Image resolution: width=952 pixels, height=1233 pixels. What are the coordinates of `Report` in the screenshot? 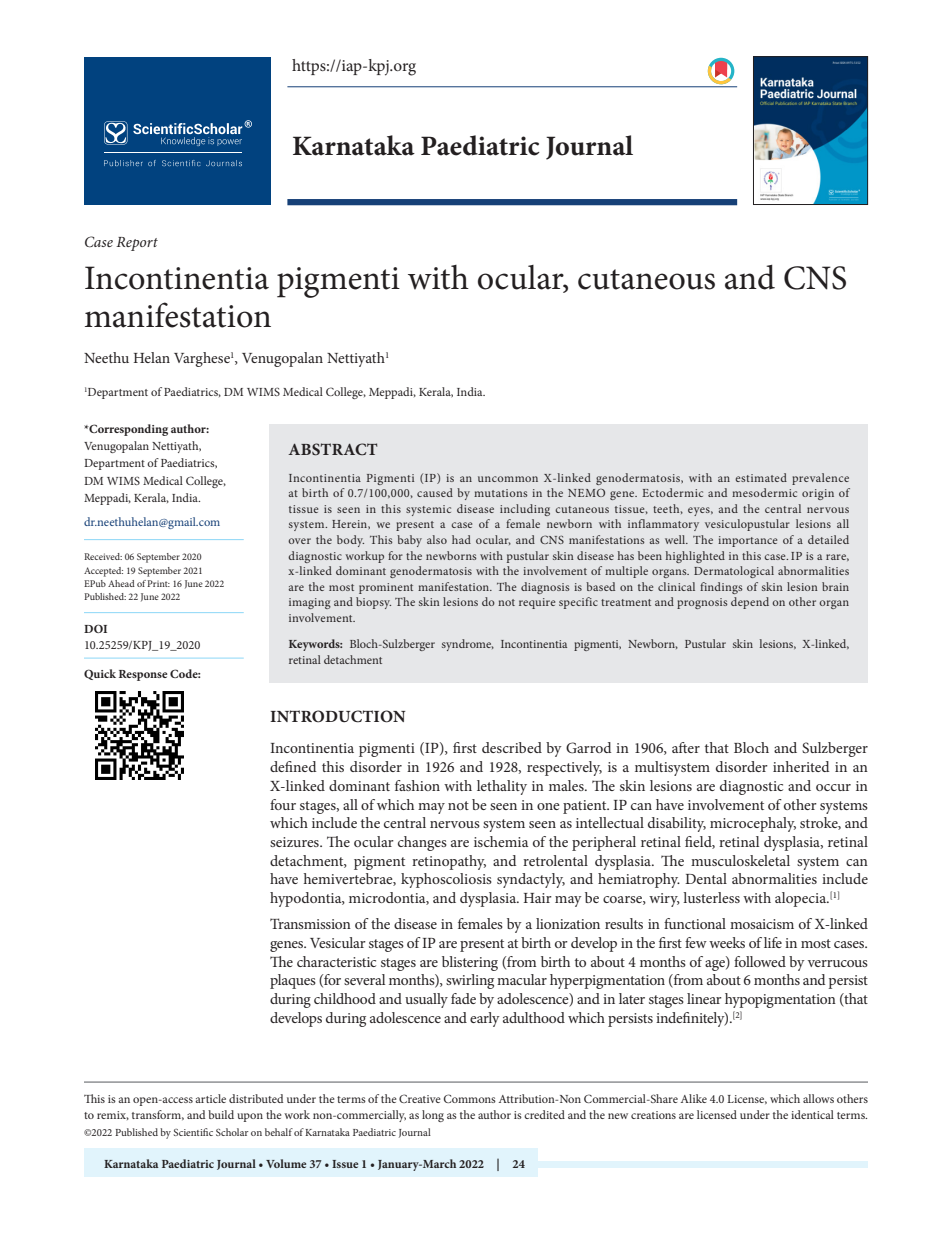 It's located at (137, 244).
